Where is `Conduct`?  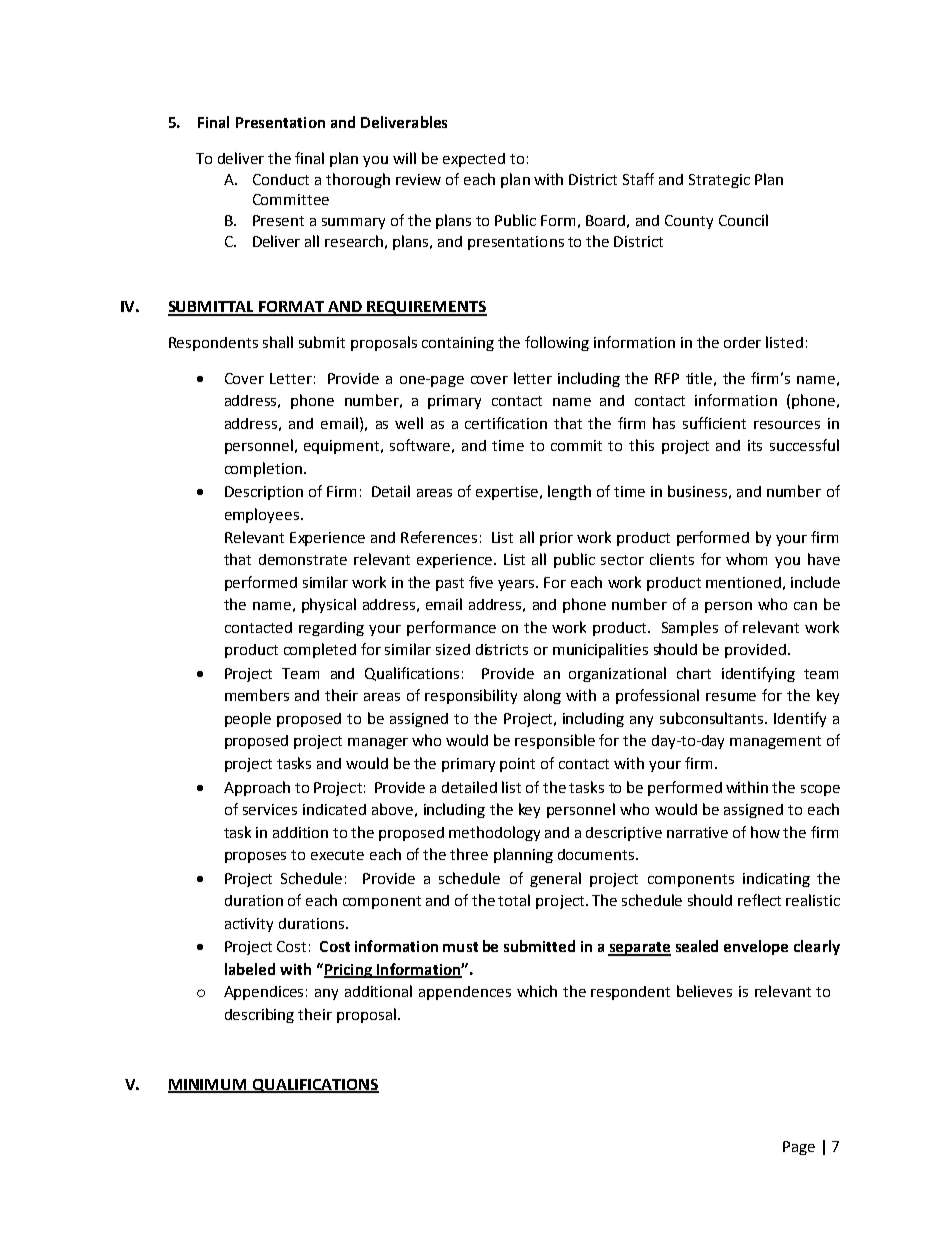 Conduct is located at coordinates (281, 179).
